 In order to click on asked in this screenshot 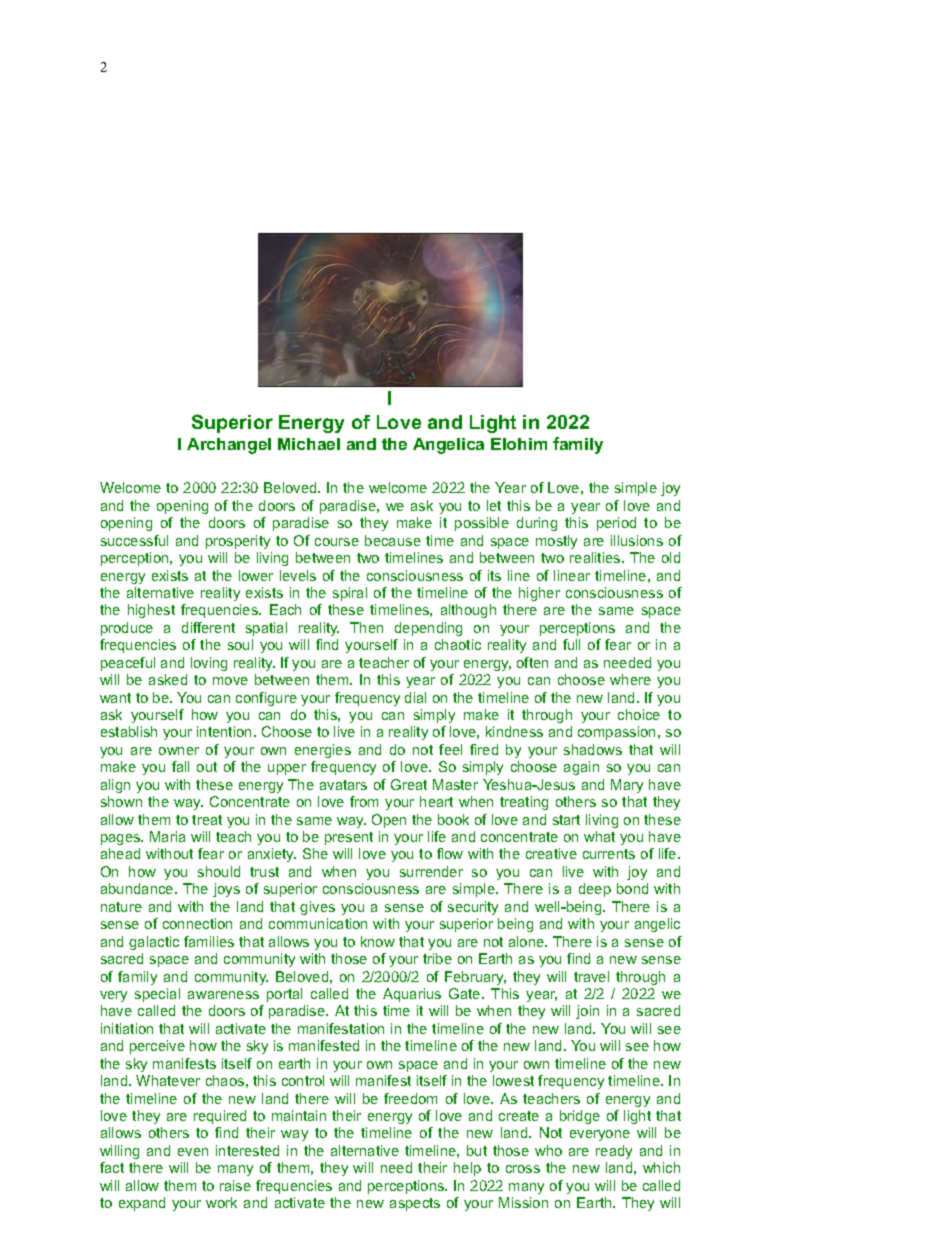, I will do `click(168, 679)`.
